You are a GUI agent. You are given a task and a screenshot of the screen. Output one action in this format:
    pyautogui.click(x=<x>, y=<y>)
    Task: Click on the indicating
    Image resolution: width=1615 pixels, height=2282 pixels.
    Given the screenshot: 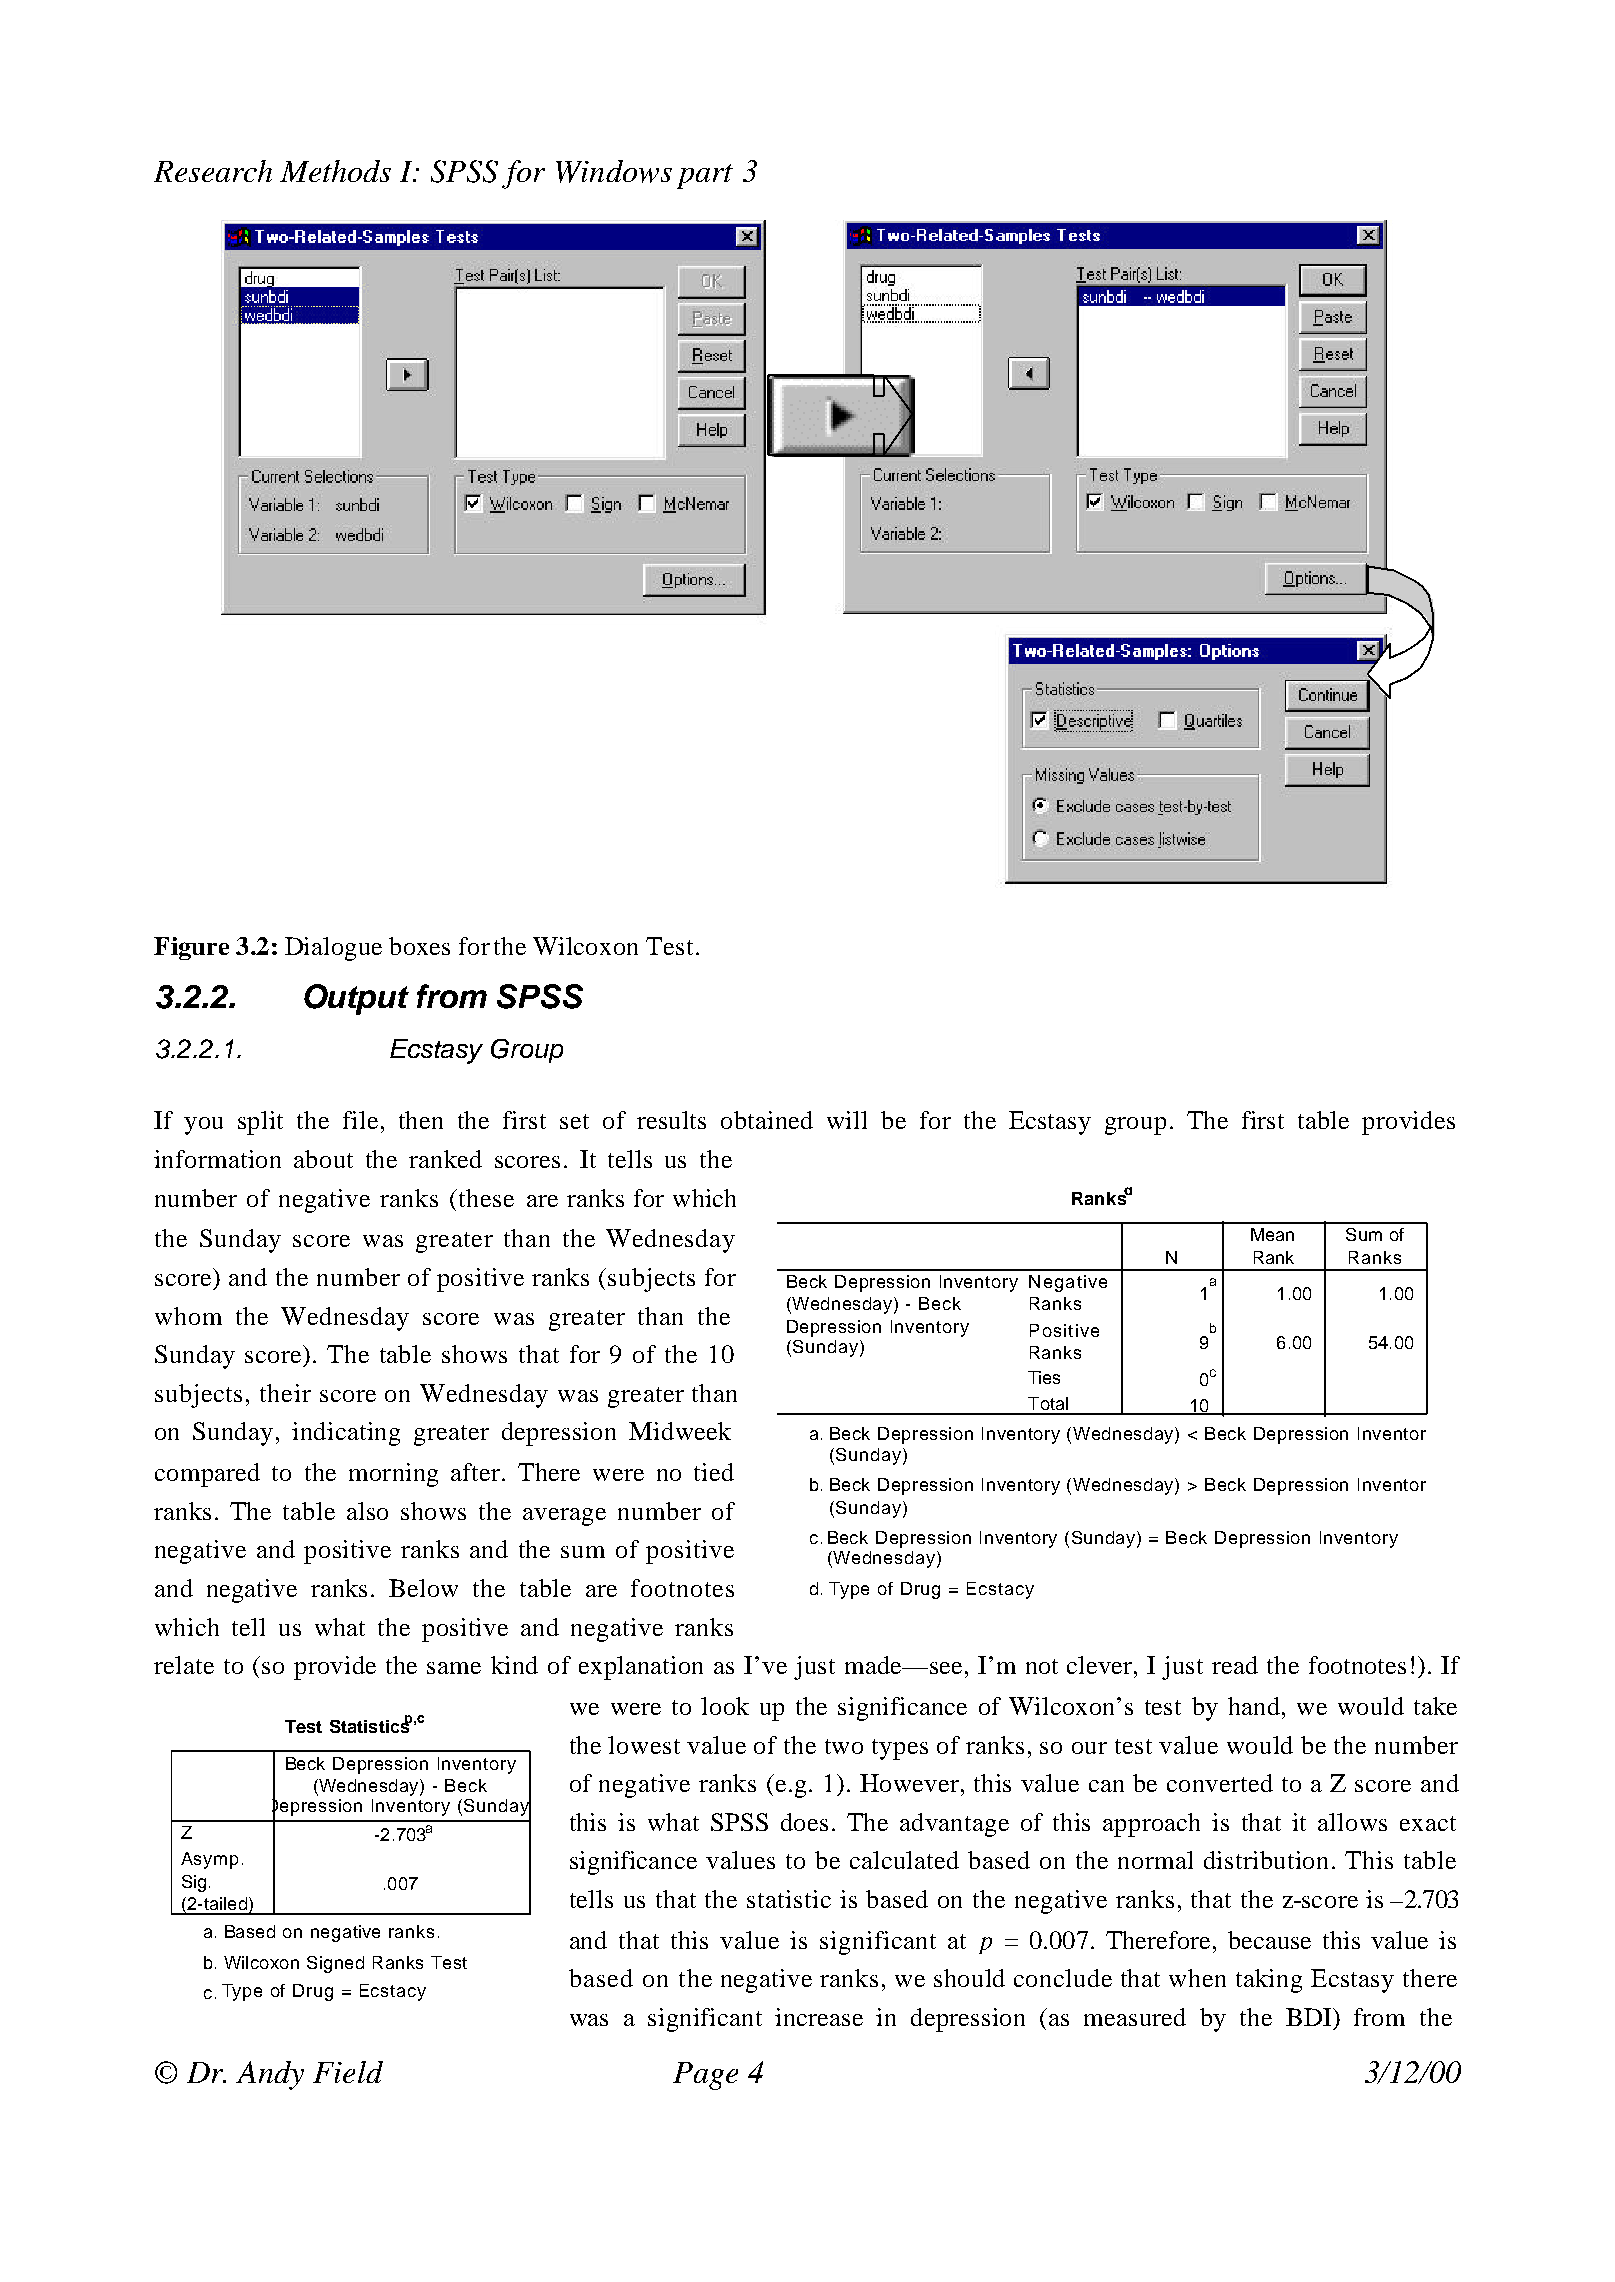 What is the action you would take?
    pyautogui.click(x=346, y=1434)
